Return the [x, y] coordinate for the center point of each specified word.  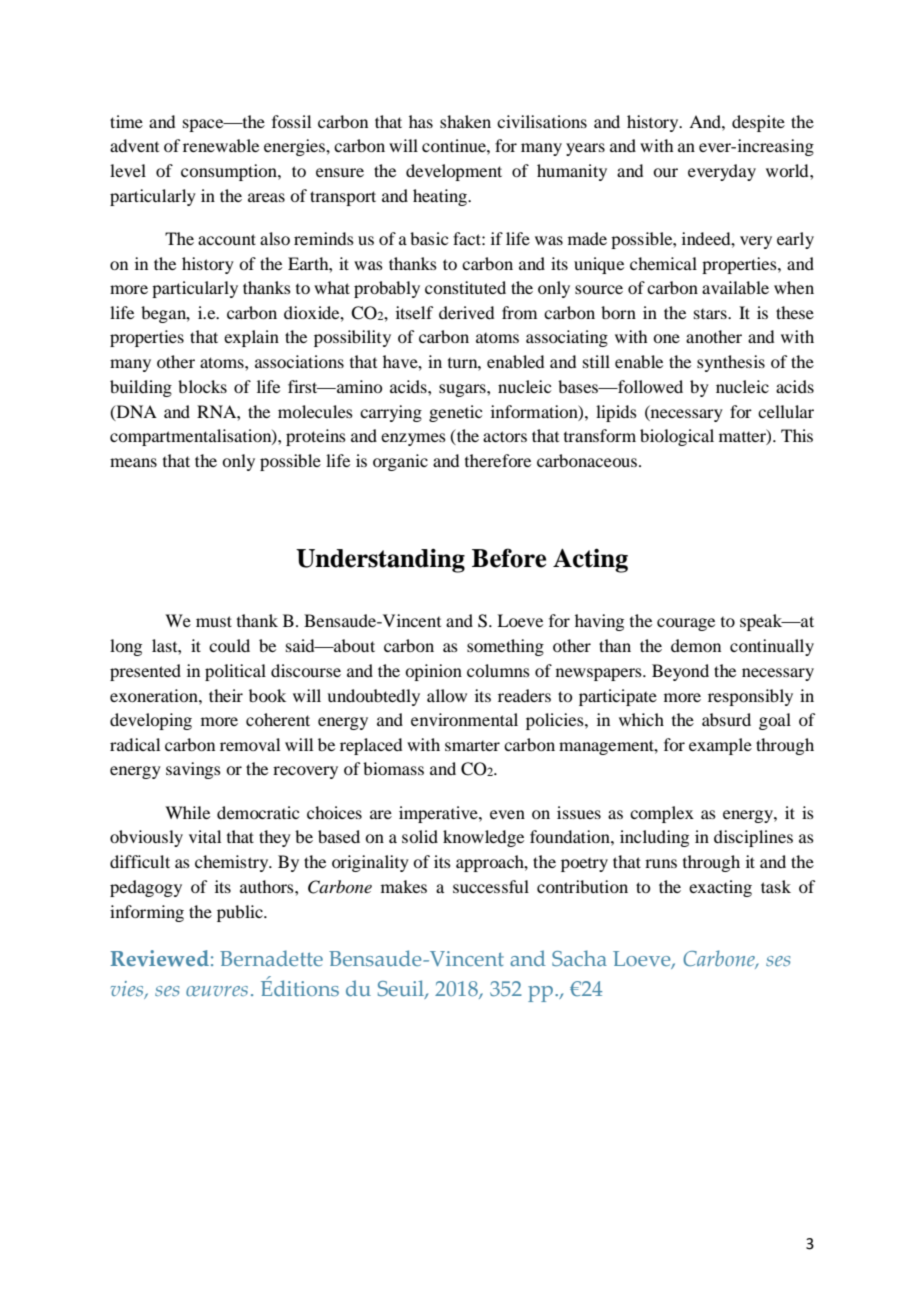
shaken [465, 121]
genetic [455, 413]
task [776, 886]
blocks [202, 386]
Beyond [680, 672]
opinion [433, 672]
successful [491, 886]
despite [758, 123]
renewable [221, 145]
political [235, 672]
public [241, 913]
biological [677, 437]
